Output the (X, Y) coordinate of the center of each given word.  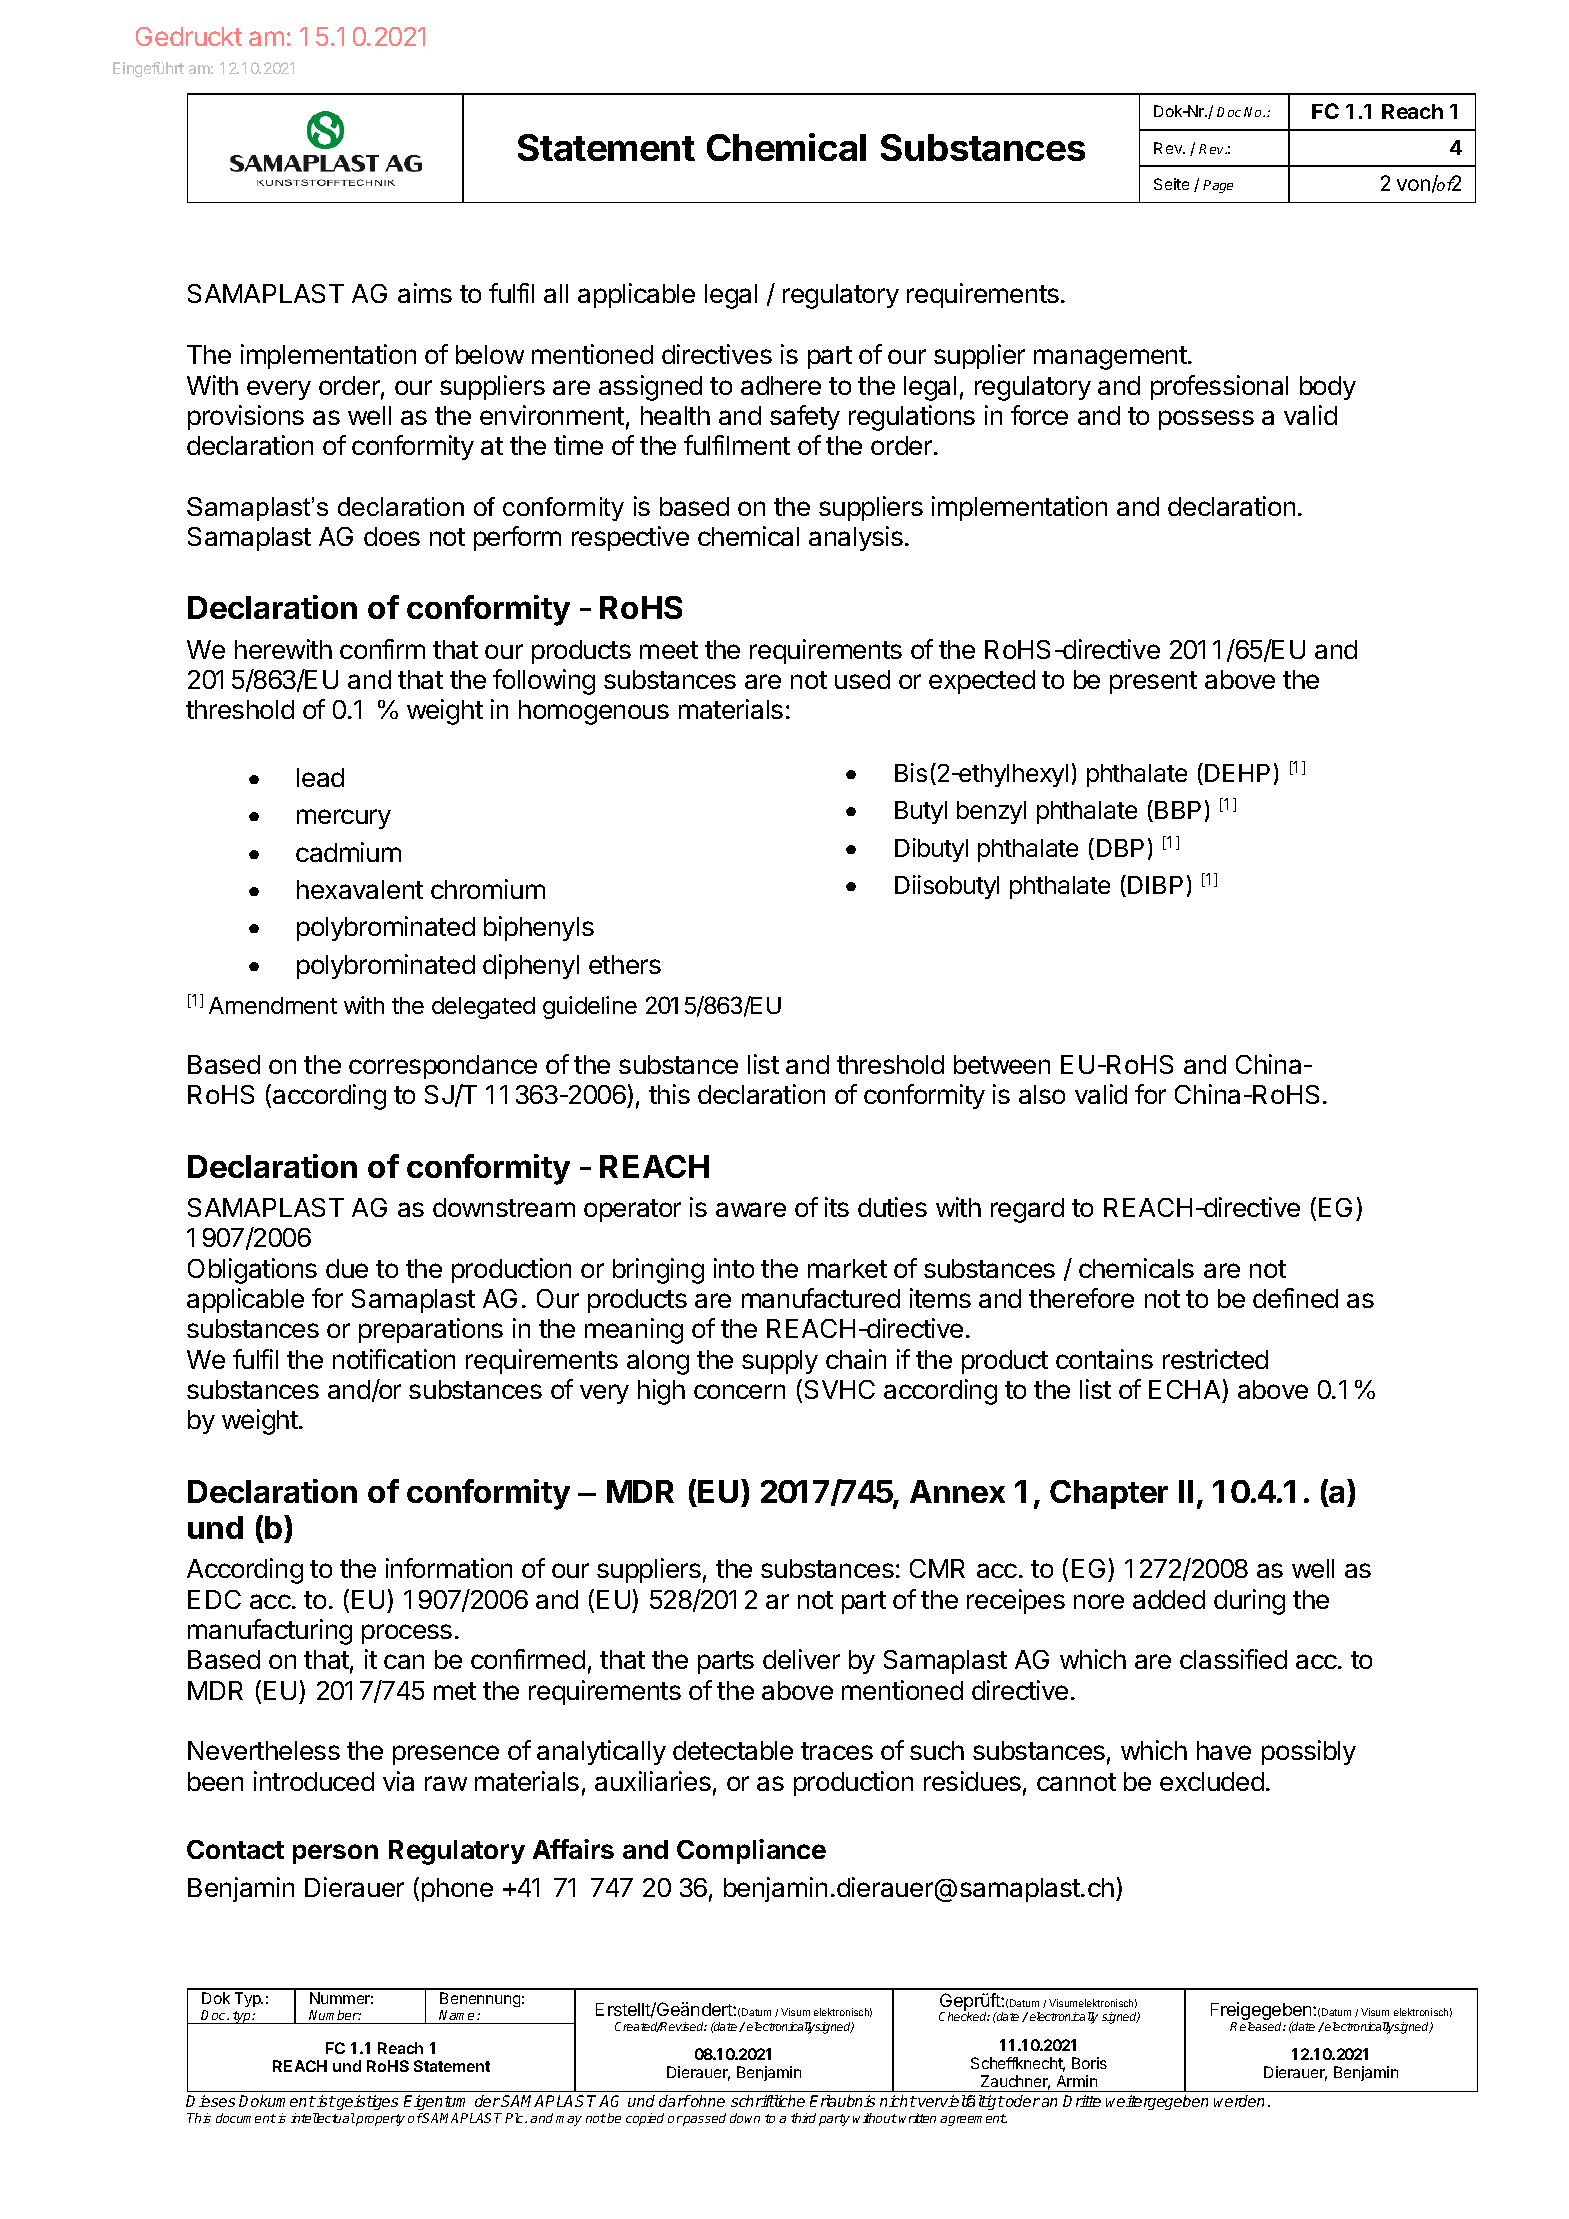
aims (425, 293)
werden (1239, 2101)
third (803, 2118)
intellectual (323, 2118)
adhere (781, 385)
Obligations (252, 1271)
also (1042, 1094)
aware (751, 1209)
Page (1218, 186)
